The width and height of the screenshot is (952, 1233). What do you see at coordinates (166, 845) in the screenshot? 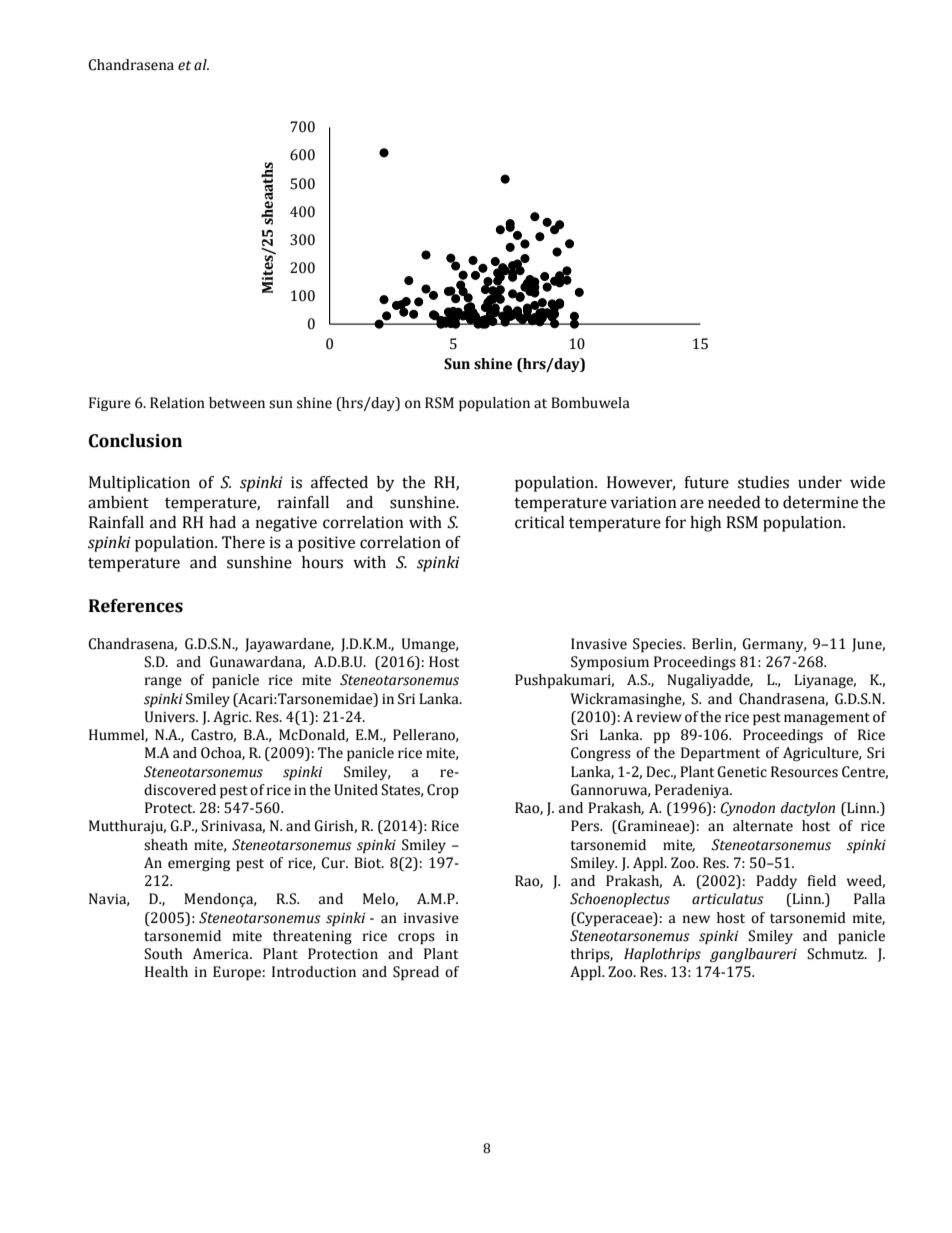
I see `sheath` at bounding box center [166, 845].
